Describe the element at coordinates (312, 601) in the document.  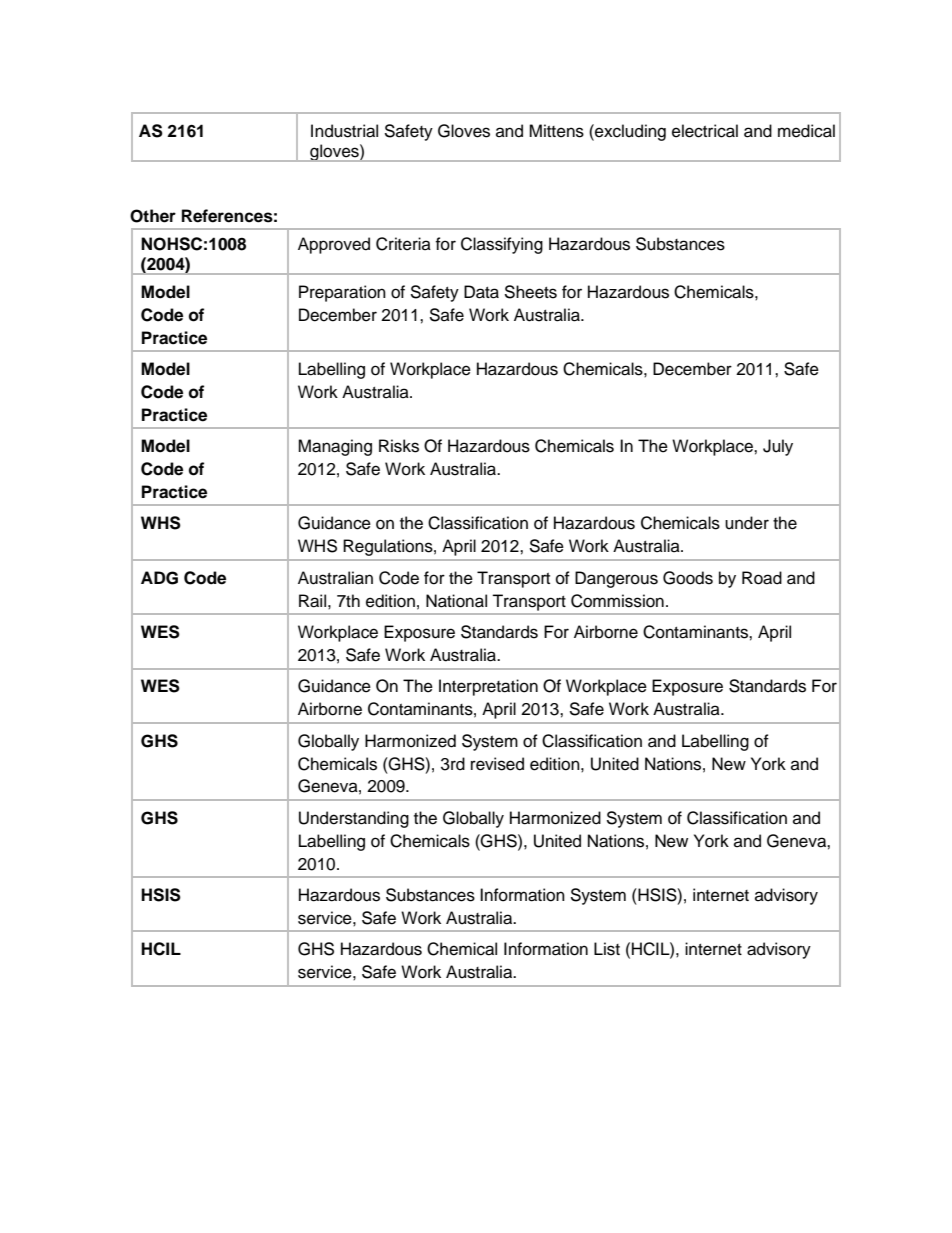
I see `Rail` at that location.
